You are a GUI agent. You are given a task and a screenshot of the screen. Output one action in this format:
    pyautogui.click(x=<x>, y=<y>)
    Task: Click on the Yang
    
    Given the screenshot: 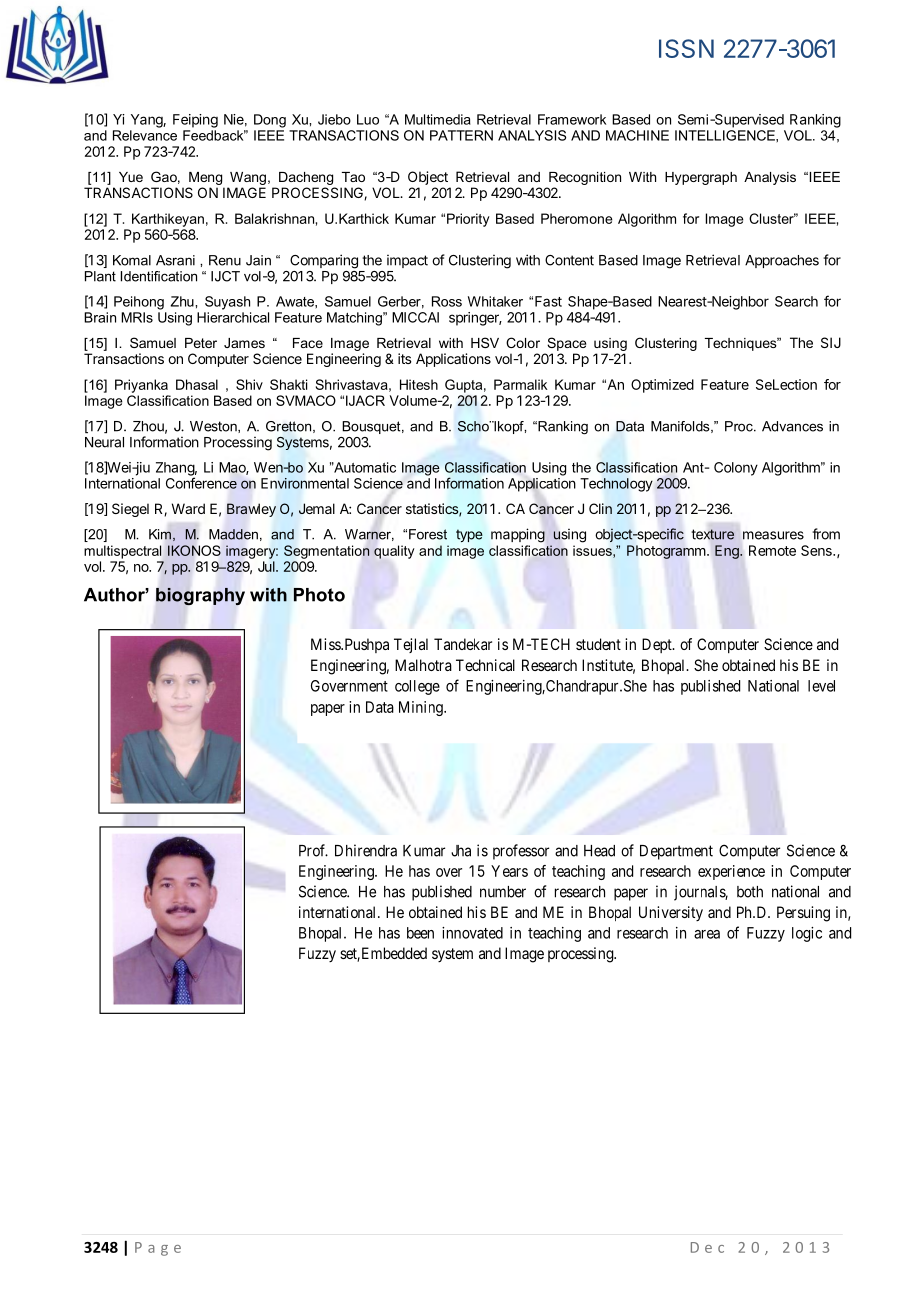 What is the action you would take?
    pyautogui.click(x=147, y=121)
